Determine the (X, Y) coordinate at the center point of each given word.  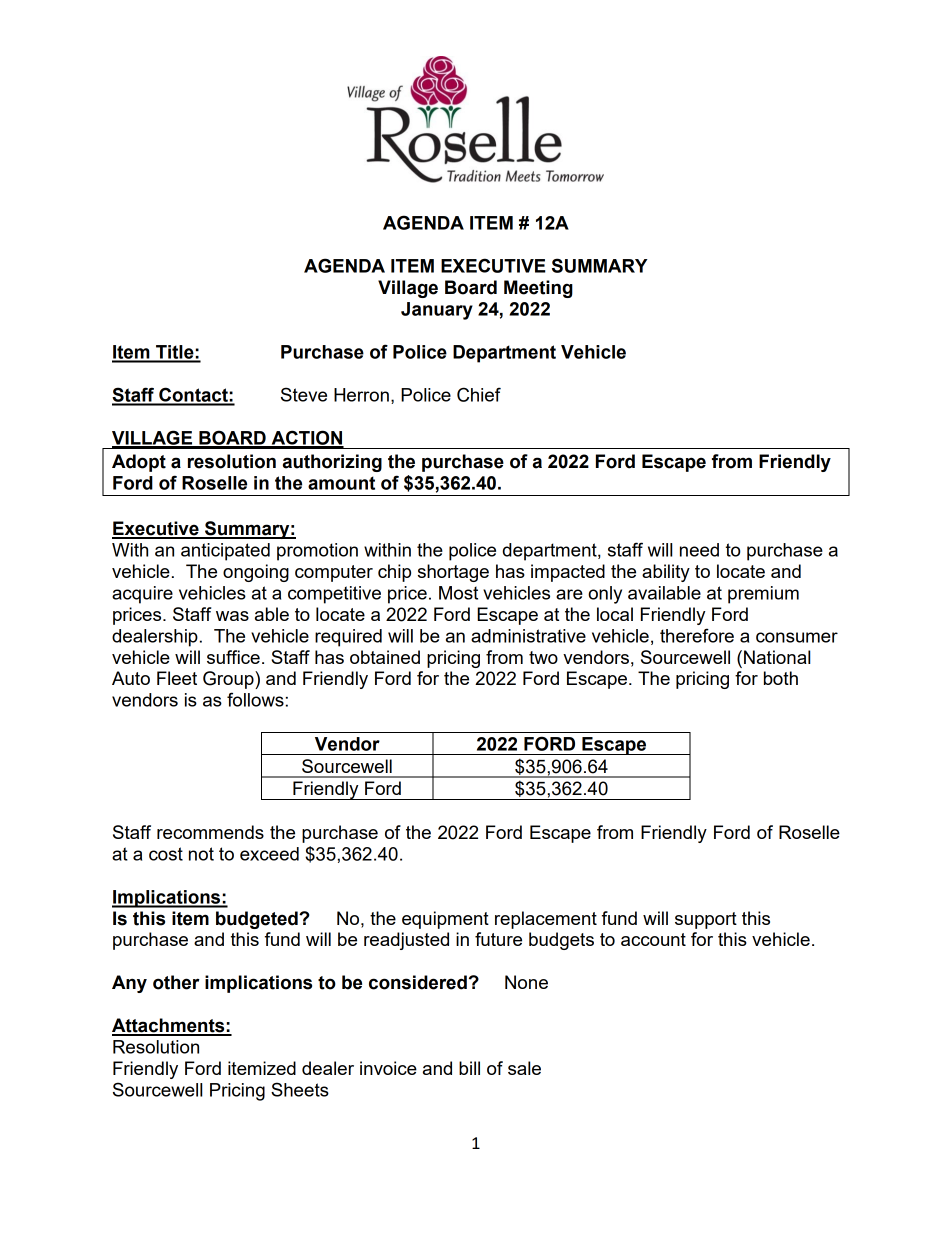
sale (524, 1068)
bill (469, 1068)
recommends (210, 832)
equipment (445, 920)
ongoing (256, 573)
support (706, 920)
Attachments (169, 1026)
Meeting (538, 289)
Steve (304, 394)
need (699, 550)
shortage (453, 573)
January (437, 311)
